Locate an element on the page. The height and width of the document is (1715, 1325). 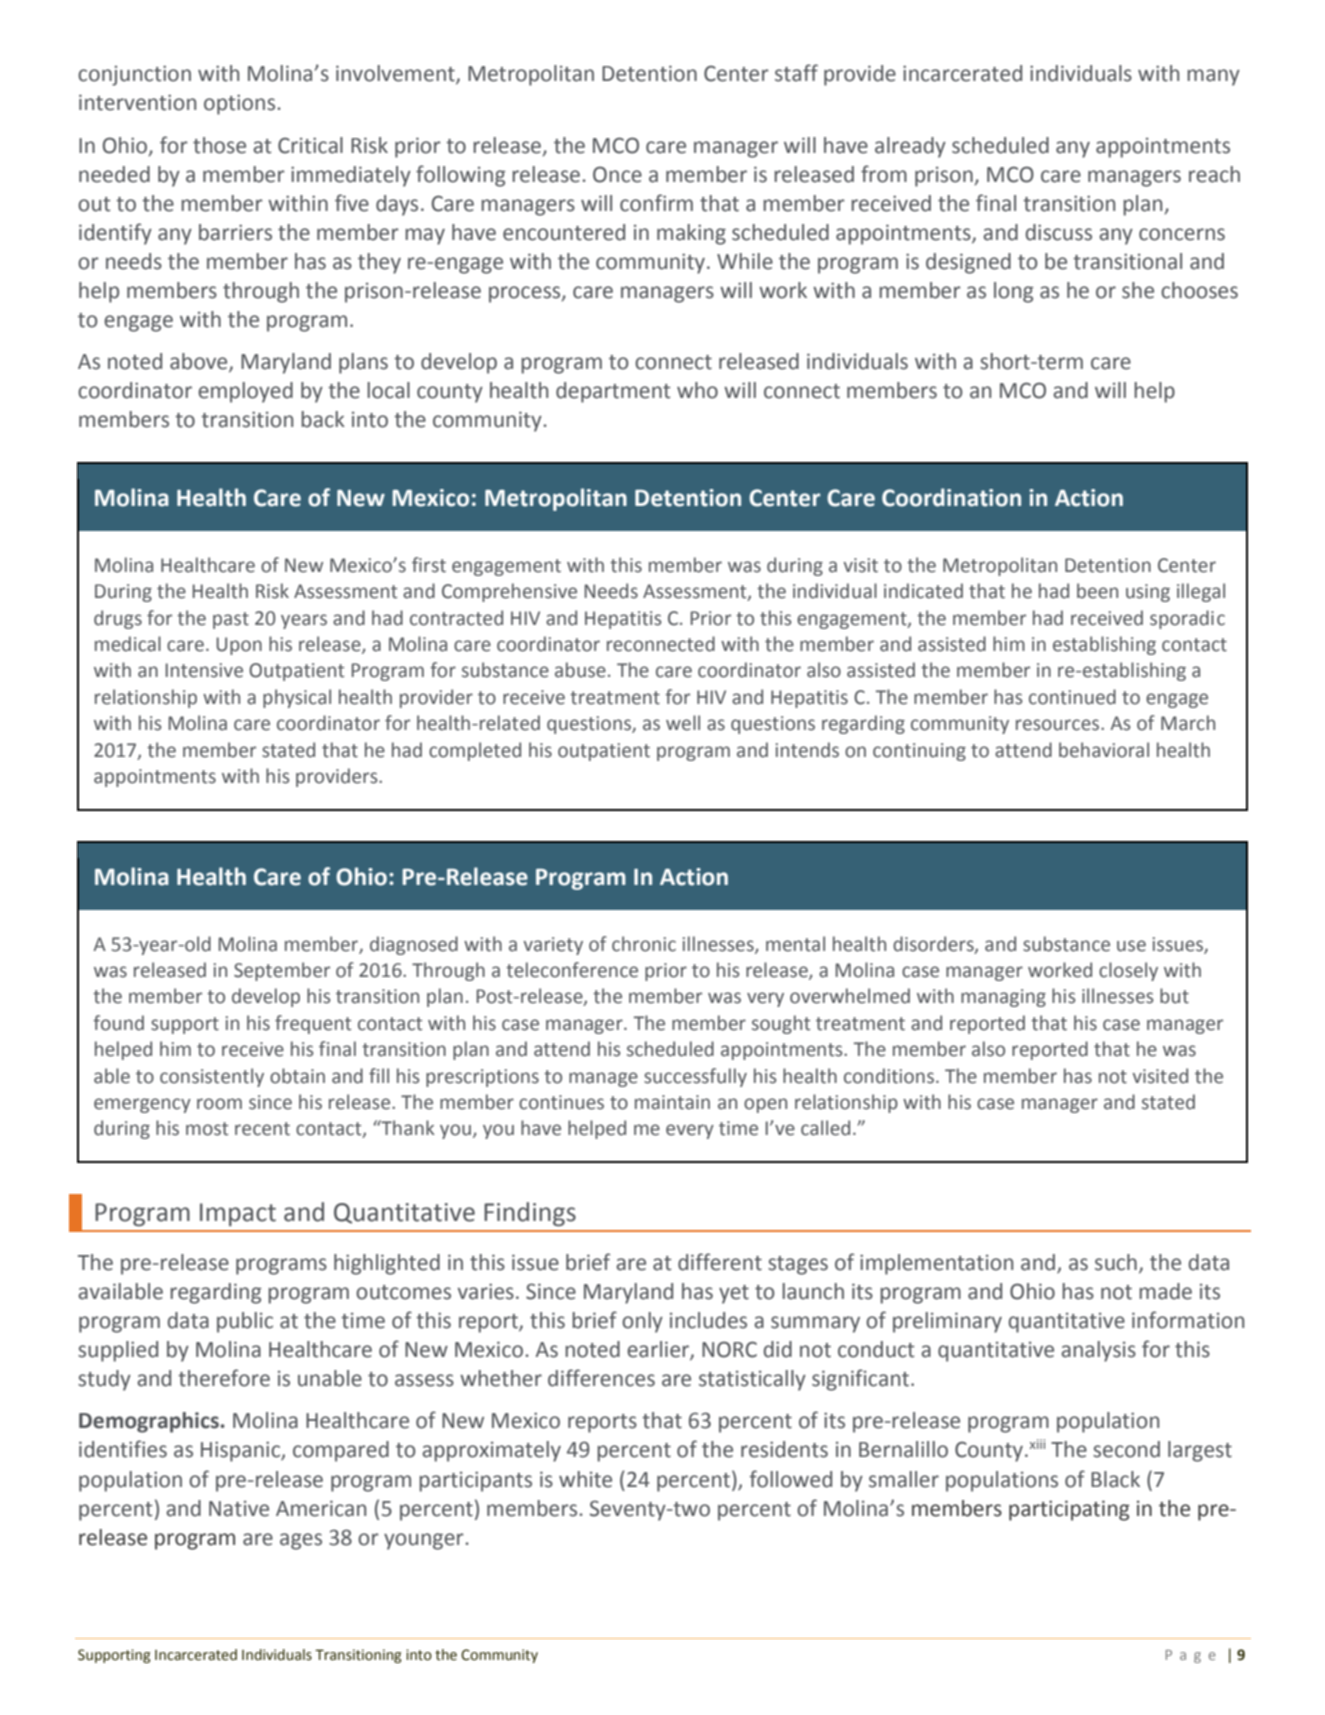
many is located at coordinates (1213, 77).
